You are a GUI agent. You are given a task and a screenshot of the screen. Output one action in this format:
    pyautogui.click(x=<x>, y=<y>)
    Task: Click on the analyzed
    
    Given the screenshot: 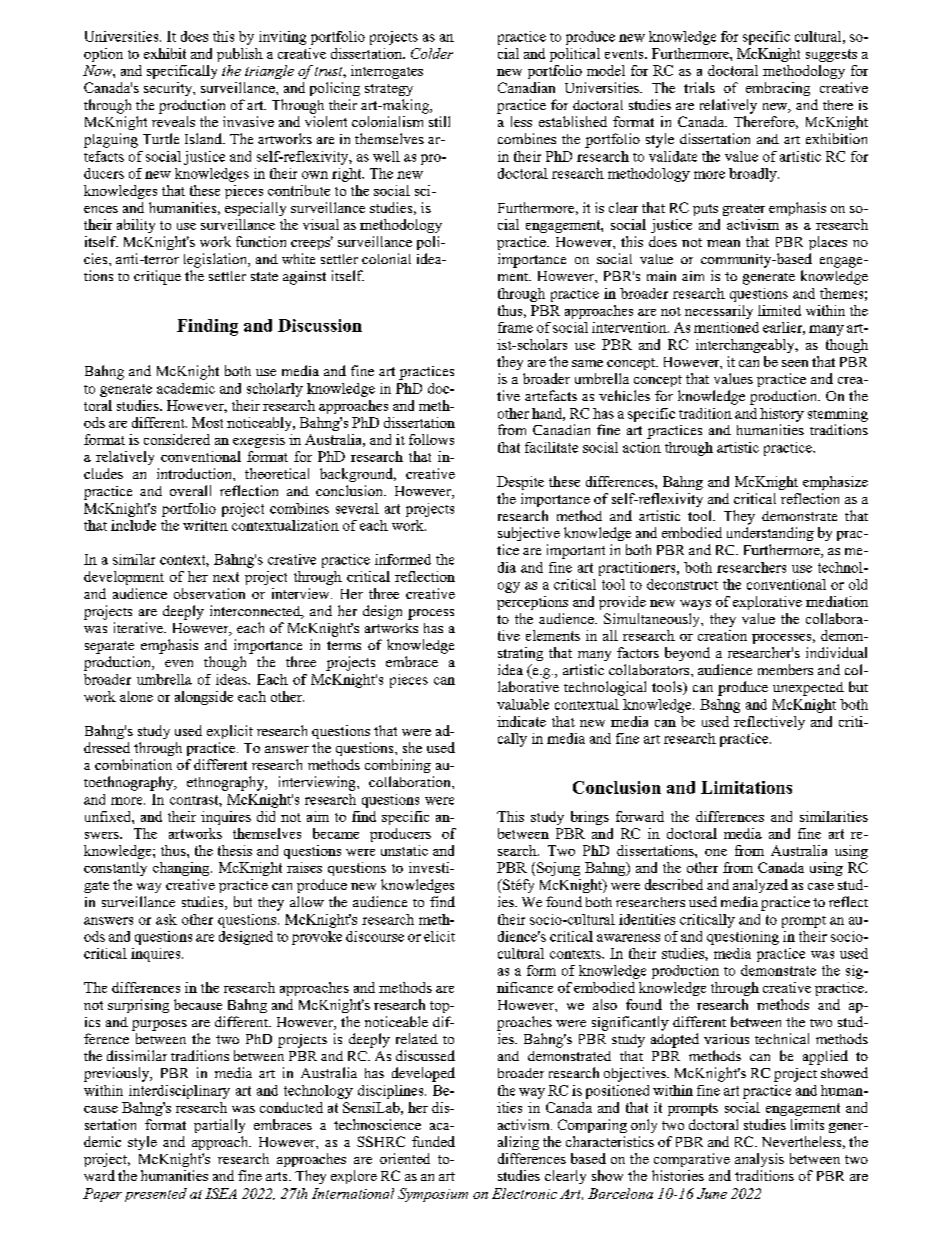 What is the action you would take?
    pyautogui.click(x=760, y=886)
